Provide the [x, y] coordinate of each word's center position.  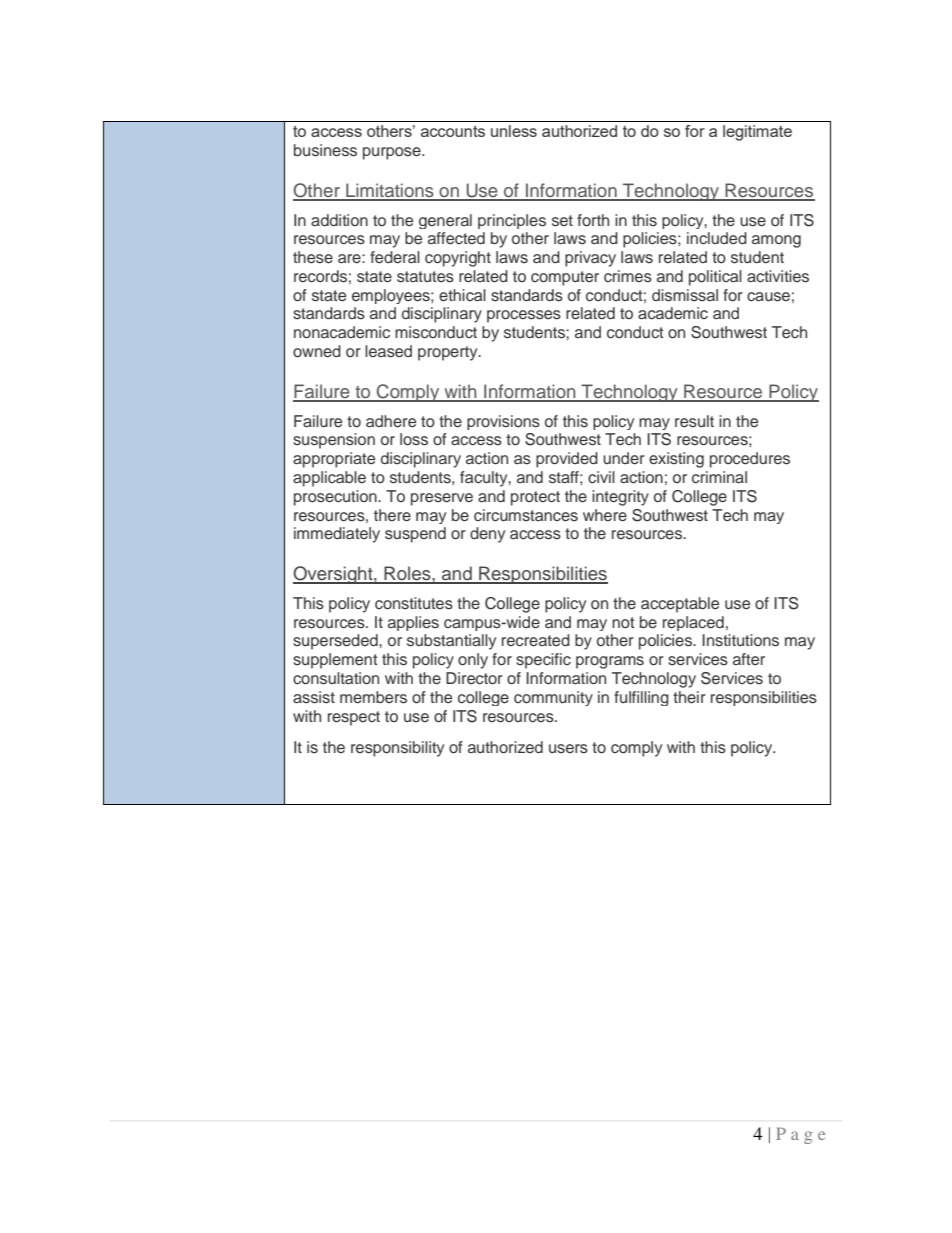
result [694, 421]
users [568, 749]
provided [567, 460]
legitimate [757, 133]
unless [514, 131]
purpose [393, 153]
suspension [334, 441]
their [689, 697]
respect [354, 718]
